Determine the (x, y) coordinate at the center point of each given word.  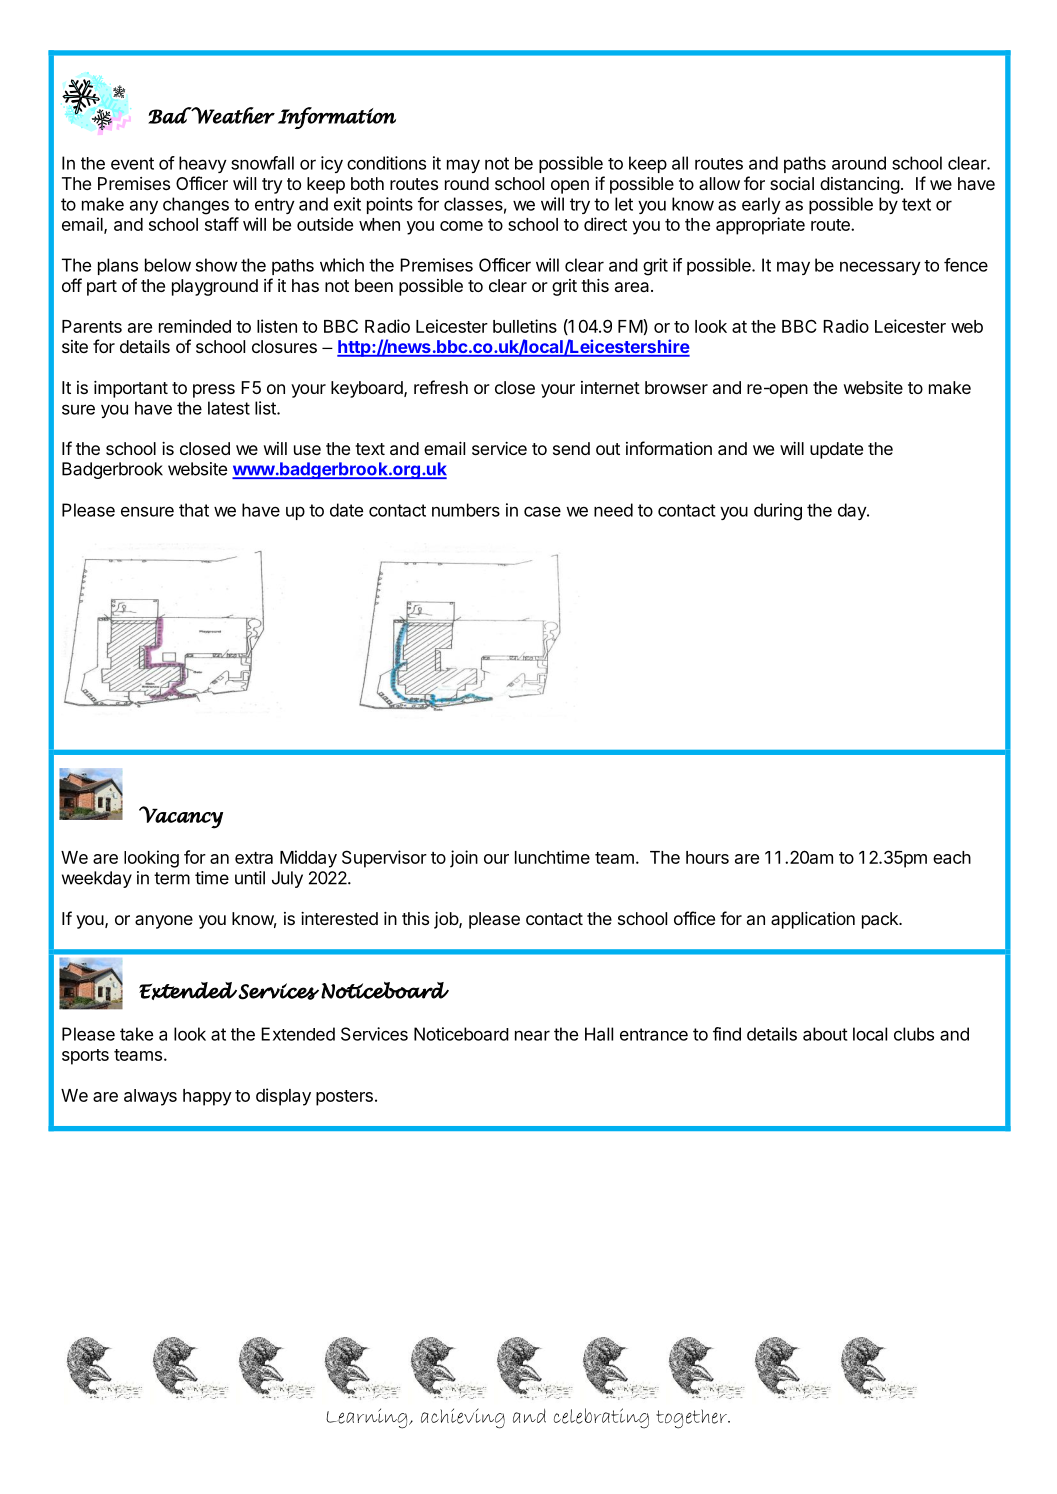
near (532, 1035)
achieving (463, 1418)
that (194, 510)
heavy (203, 164)
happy (207, 1097)
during (778, 512)
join (464, 859)
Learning (368, 1418)
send (571, 448)
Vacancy (181, 817)
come (461, 226)
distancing (860, 185)
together (692, 1419)
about (825, 1034)
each (952, 857)
